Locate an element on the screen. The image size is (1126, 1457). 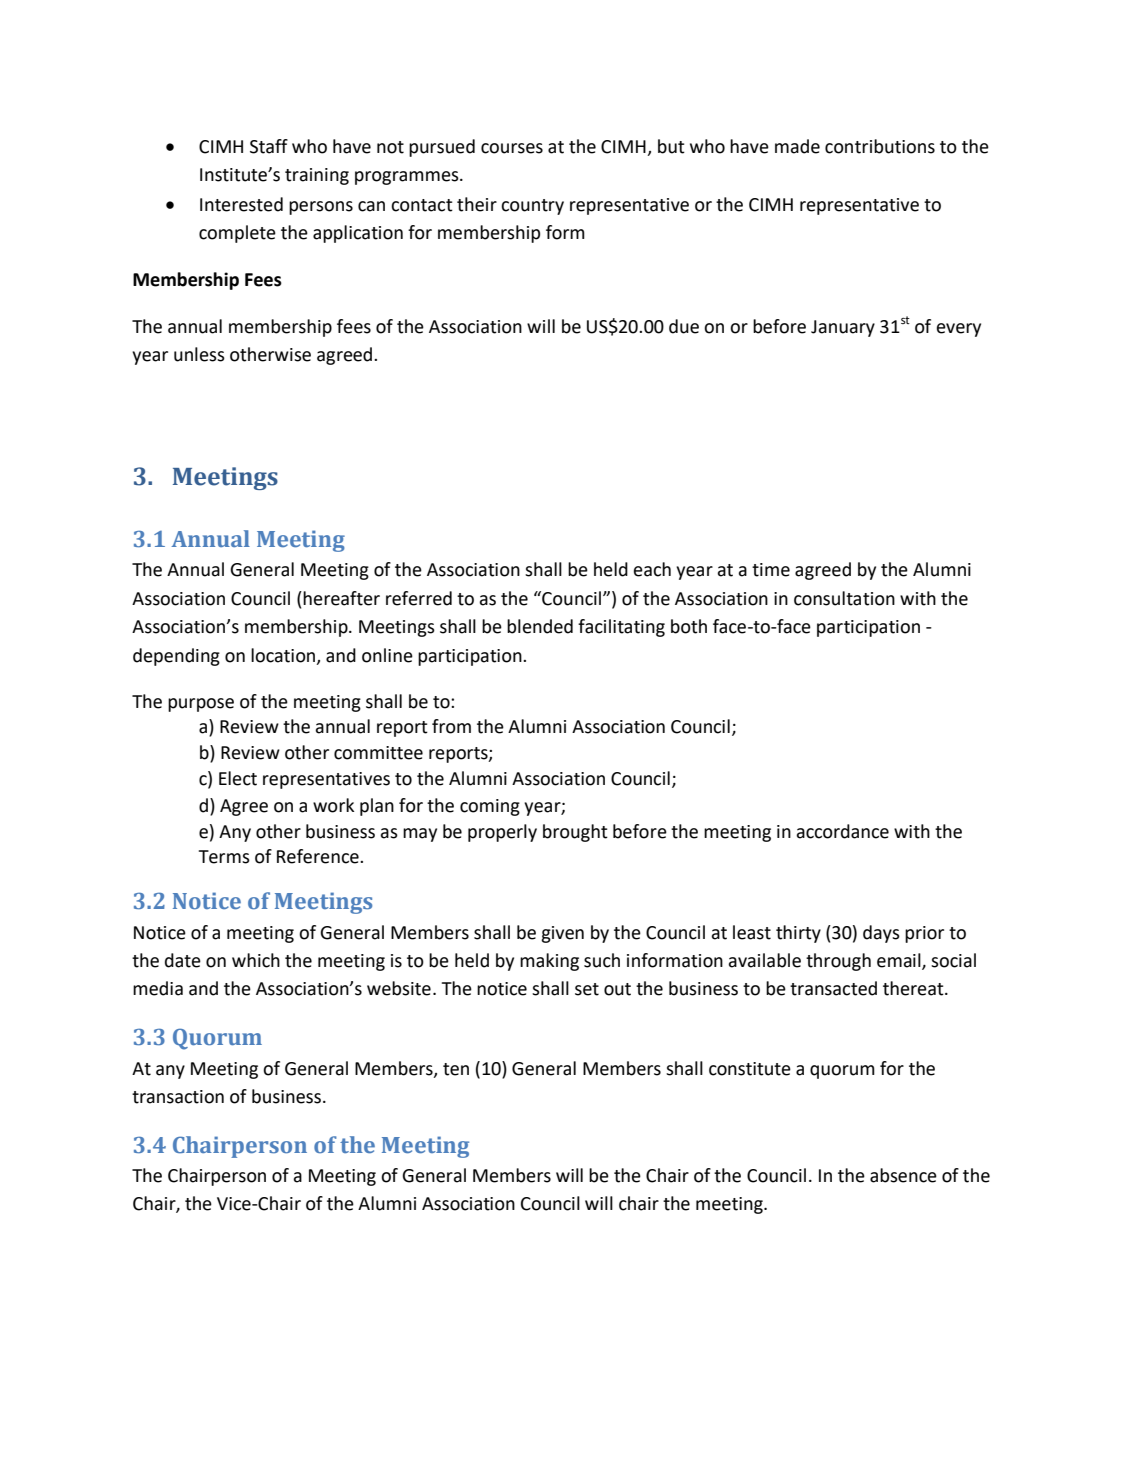
transaction is located at coordinates (178, 1097).
